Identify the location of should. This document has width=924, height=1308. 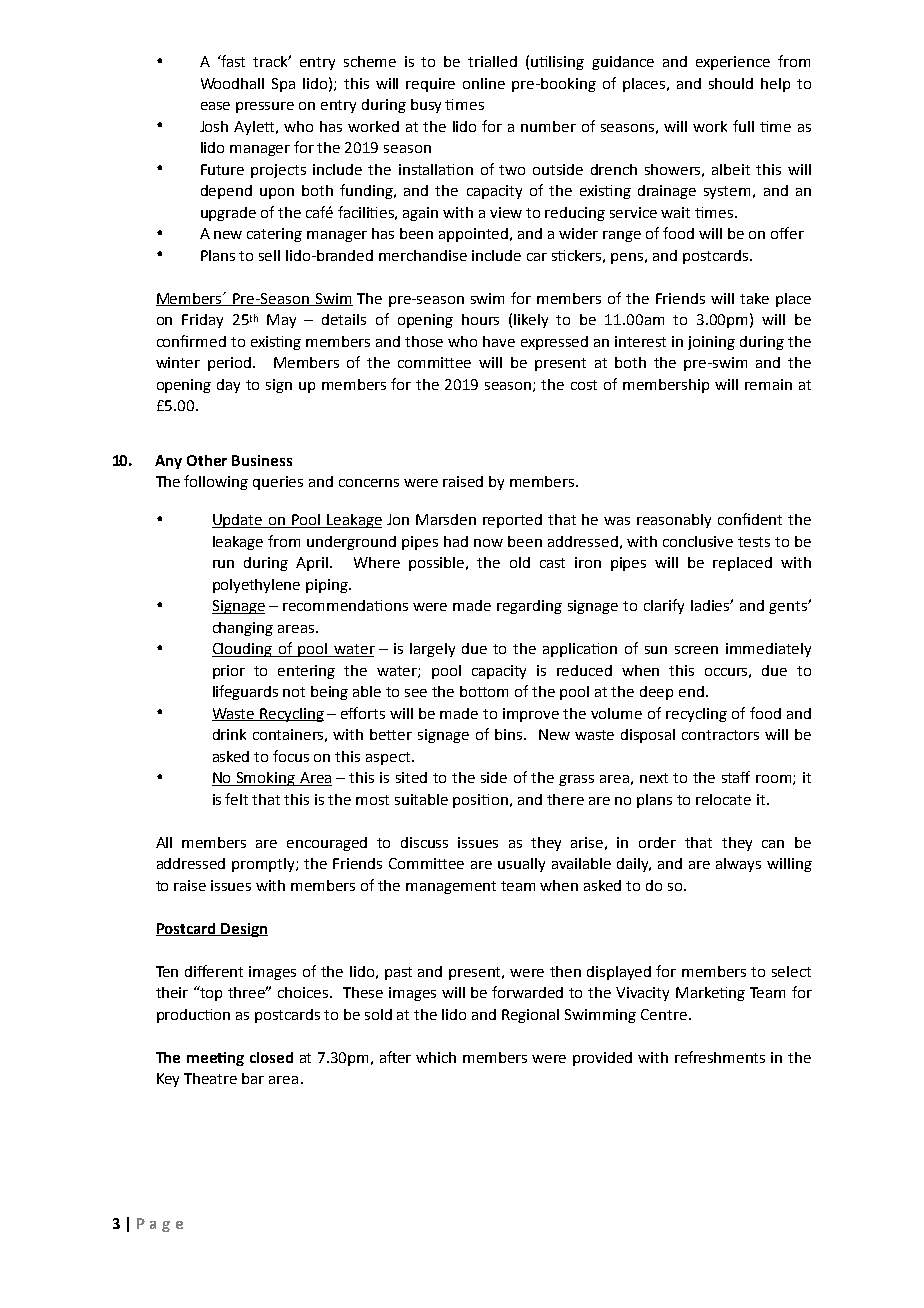
(731, 83).
